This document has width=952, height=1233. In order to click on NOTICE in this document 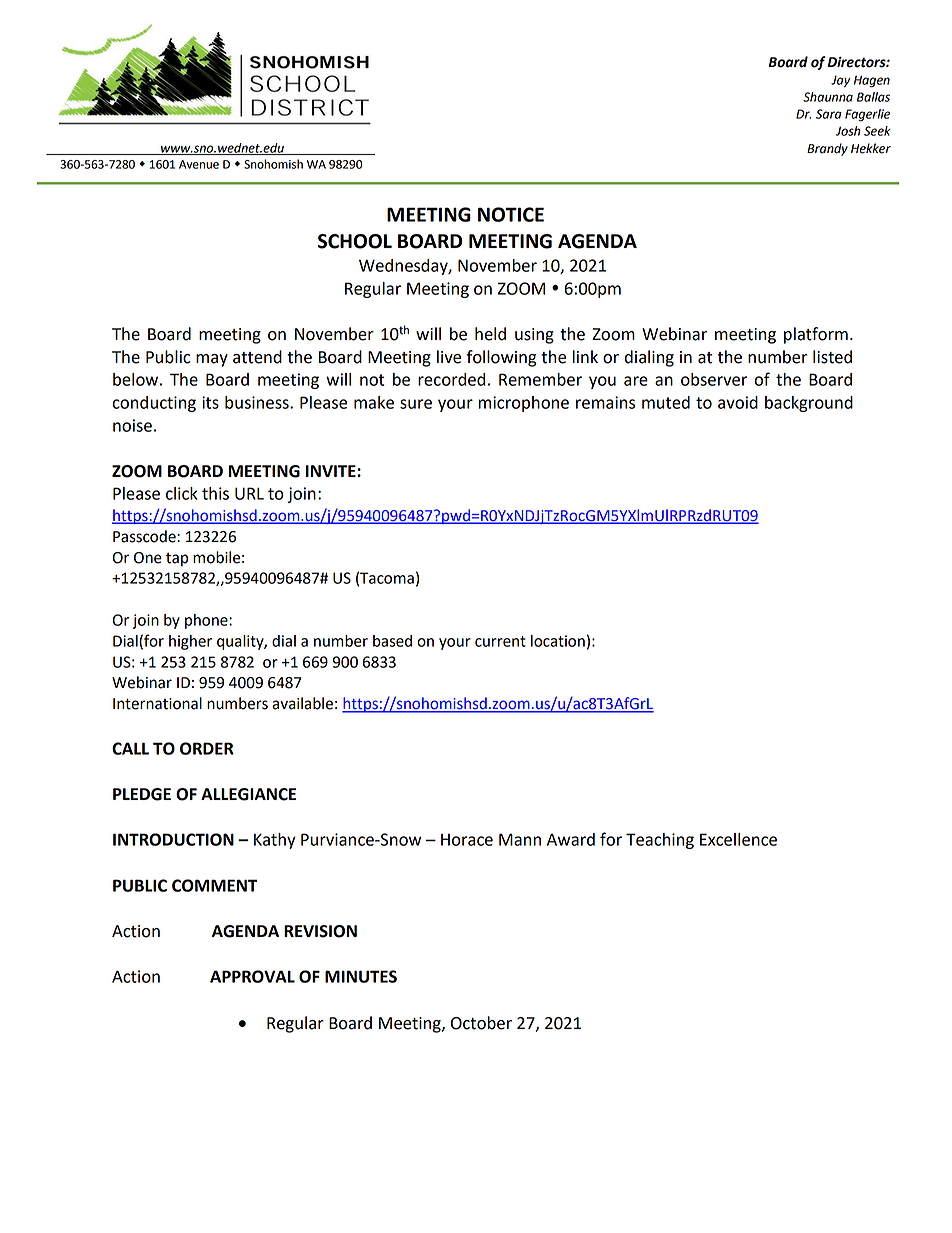, I will do `click(511, 214)`.
